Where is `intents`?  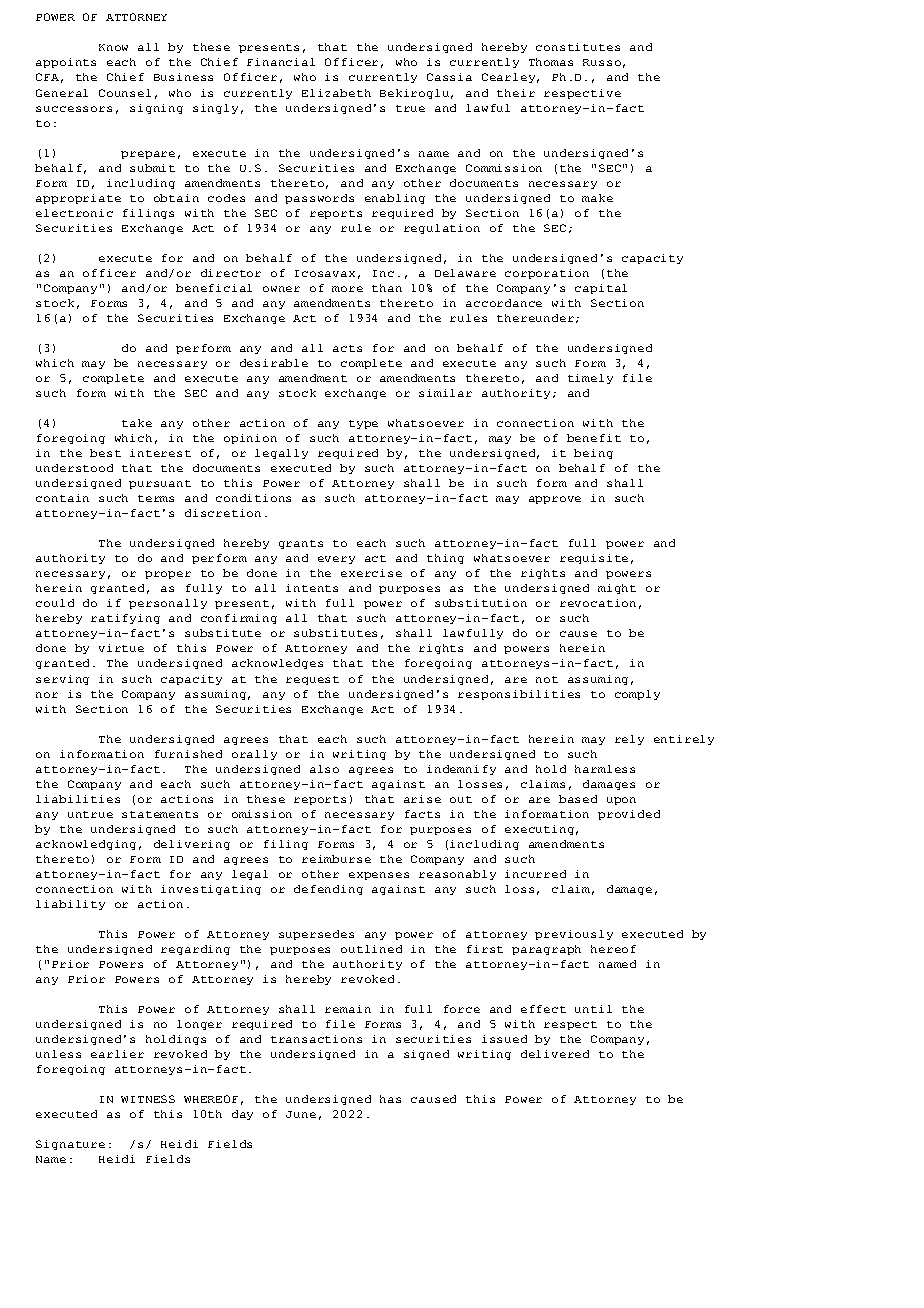 intents is located at coordinates (312, 588).
